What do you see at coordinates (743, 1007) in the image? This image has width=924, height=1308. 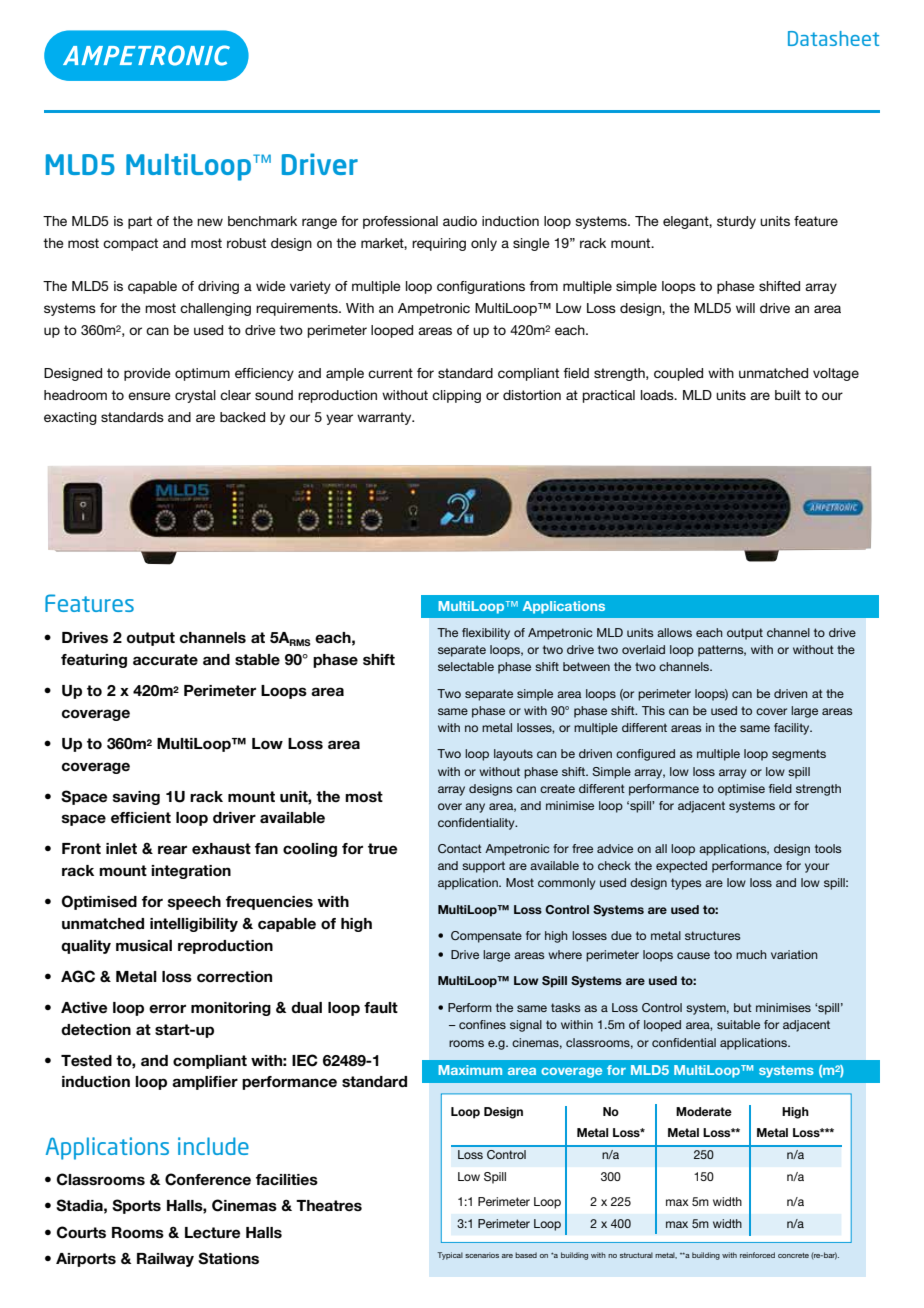 I see `but` at bounding box center [743, 1007].
